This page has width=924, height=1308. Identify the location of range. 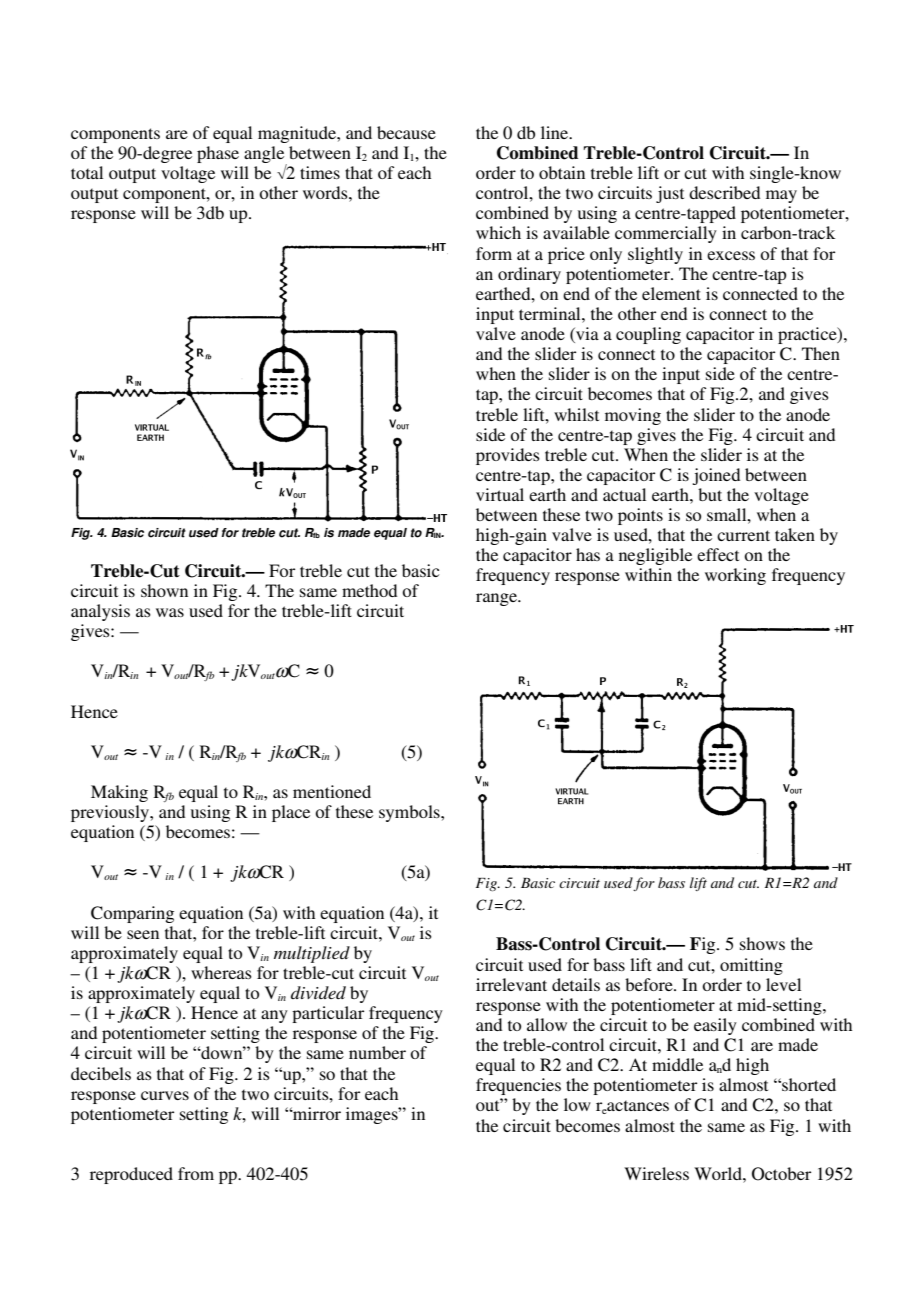
(497, 599).
